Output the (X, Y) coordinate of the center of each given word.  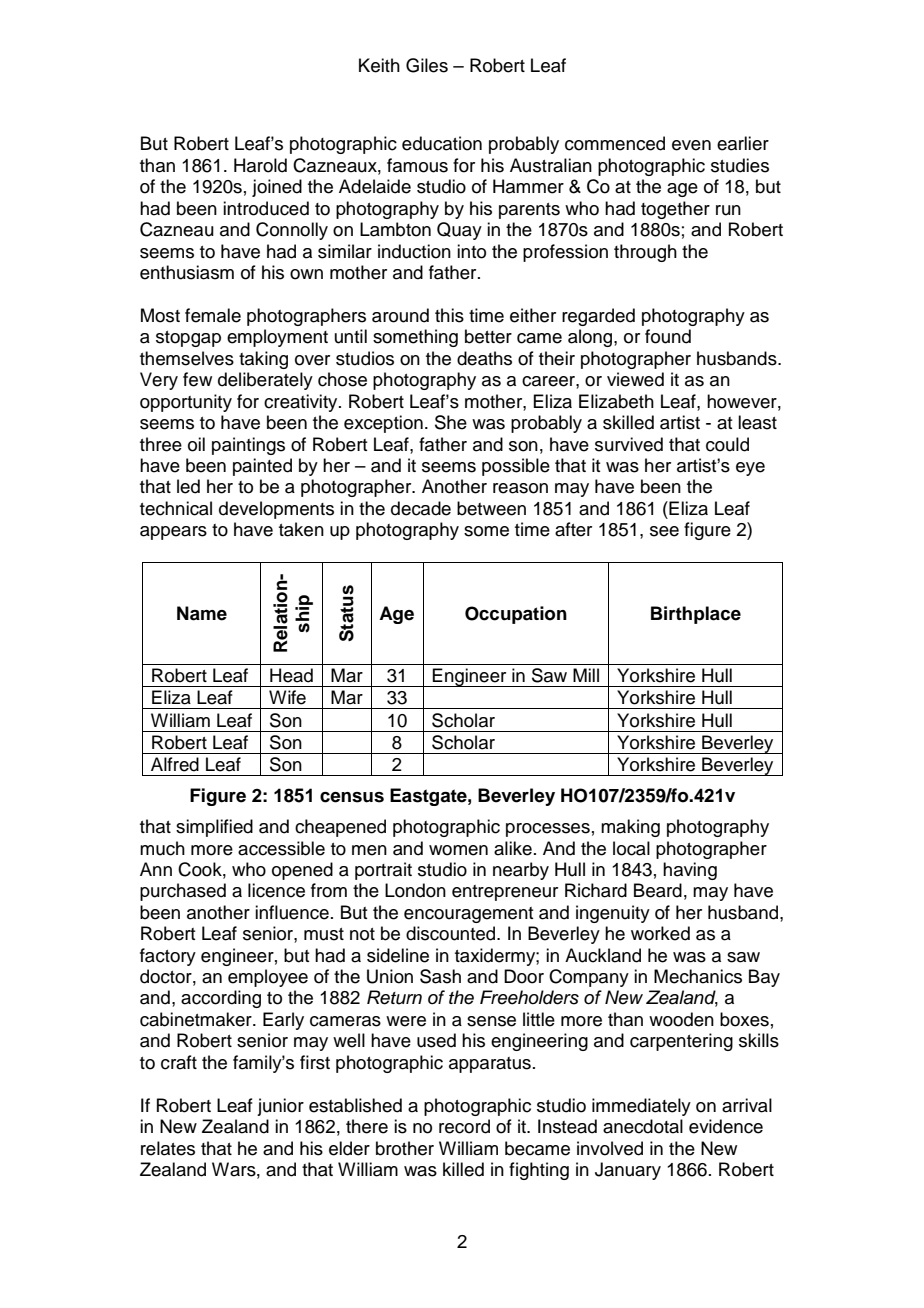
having (690, 871)
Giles (427, 65)
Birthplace (696, 615)
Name (202, 613)
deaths (484, 358)
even (691, 145)
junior (280, 1107)
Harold (260, 165)
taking (263, 360)
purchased (183, 892)
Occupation (516, 615)
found (668, 336)
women (458, 850)
